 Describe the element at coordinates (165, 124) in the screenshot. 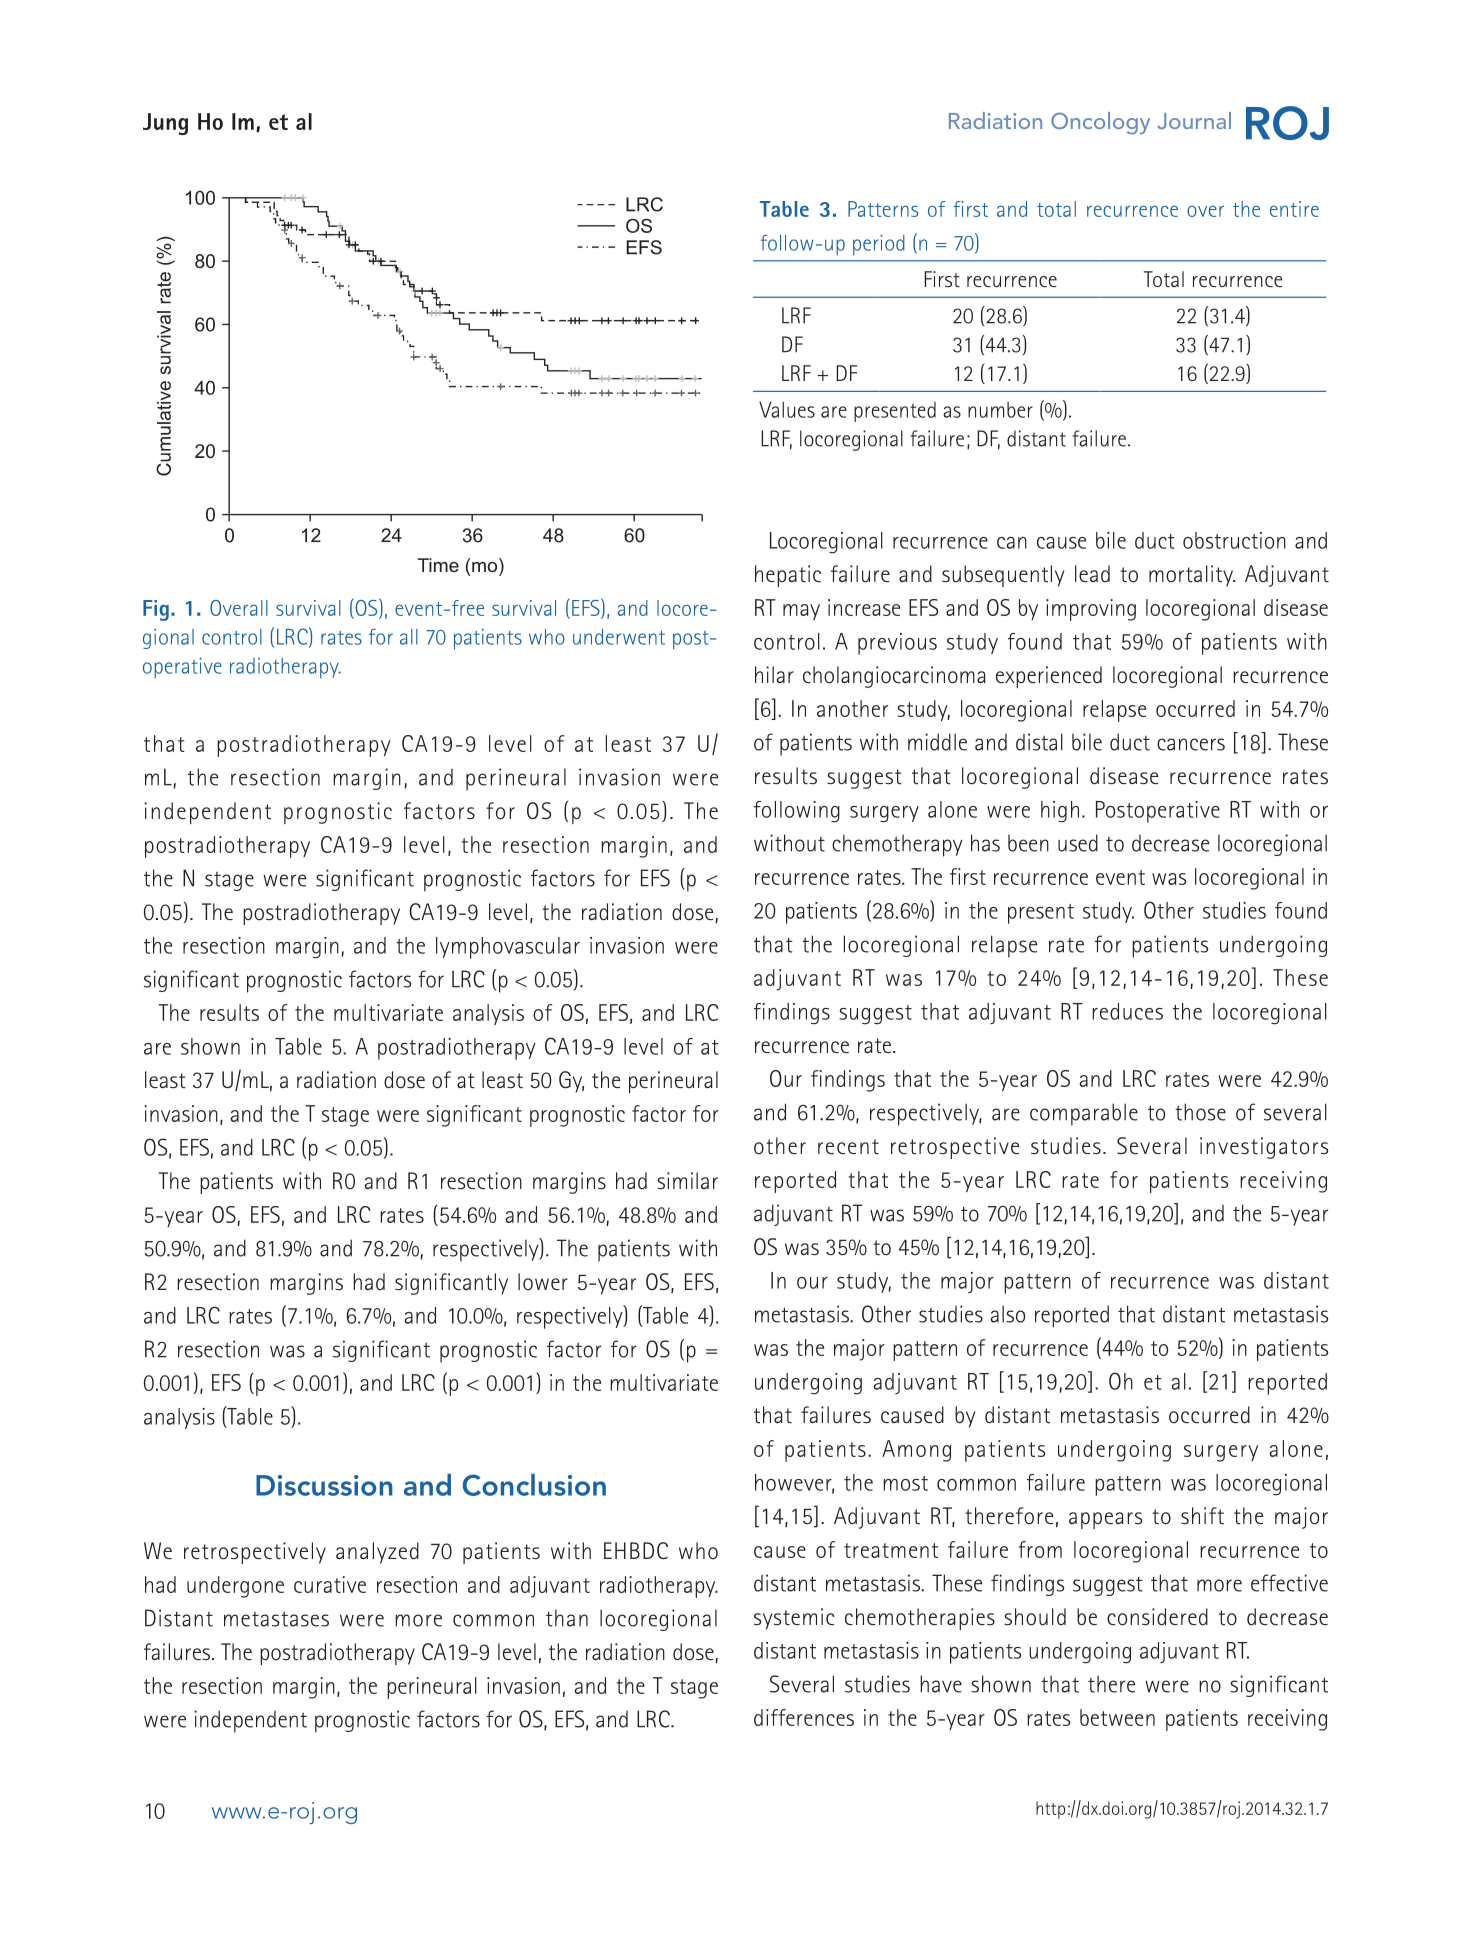

I see `Jung` at that location.
